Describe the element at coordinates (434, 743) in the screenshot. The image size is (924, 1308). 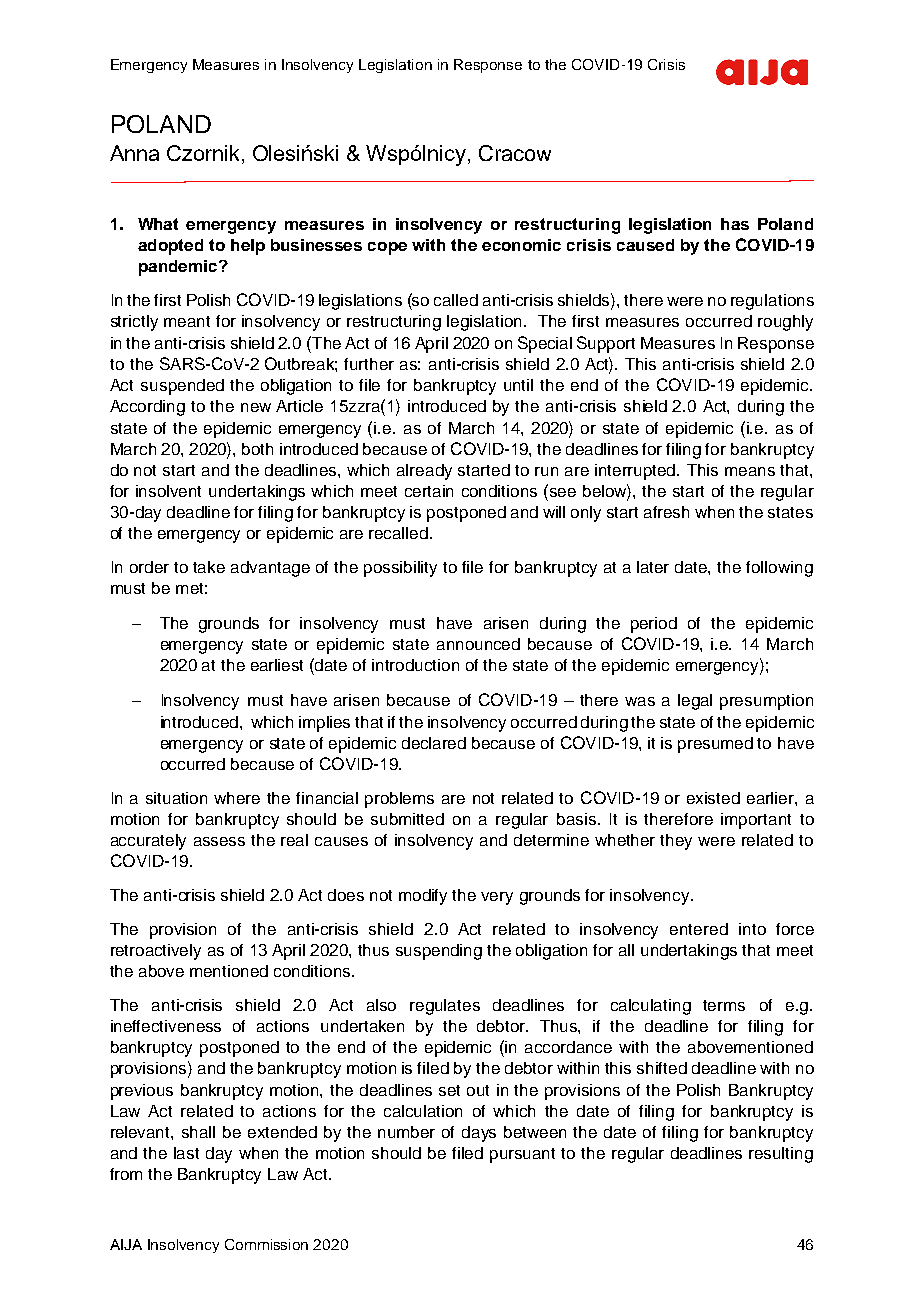
I see `declared` at that location.
